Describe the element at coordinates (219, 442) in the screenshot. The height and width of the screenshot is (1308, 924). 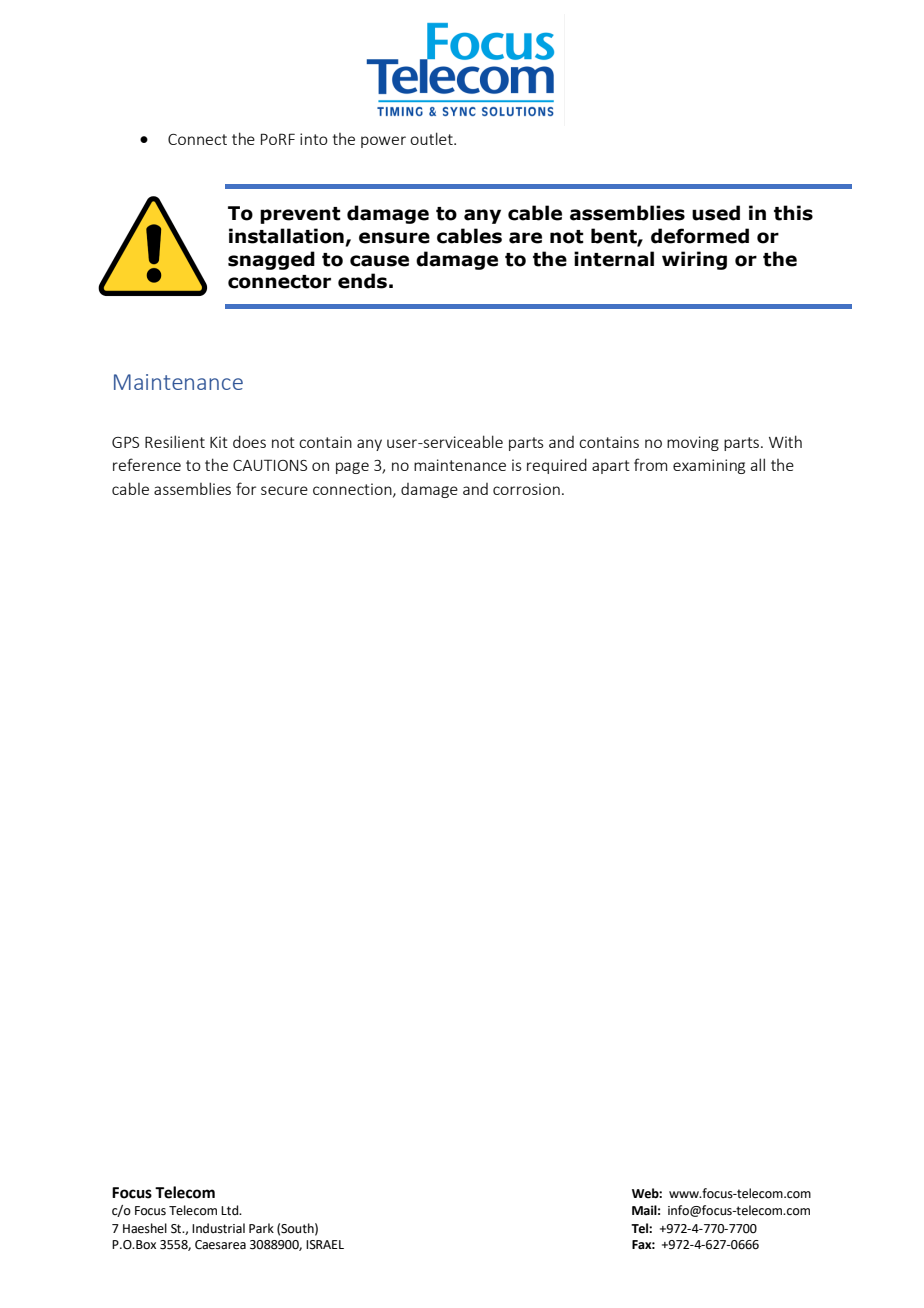
I see `Kit` at that location.
